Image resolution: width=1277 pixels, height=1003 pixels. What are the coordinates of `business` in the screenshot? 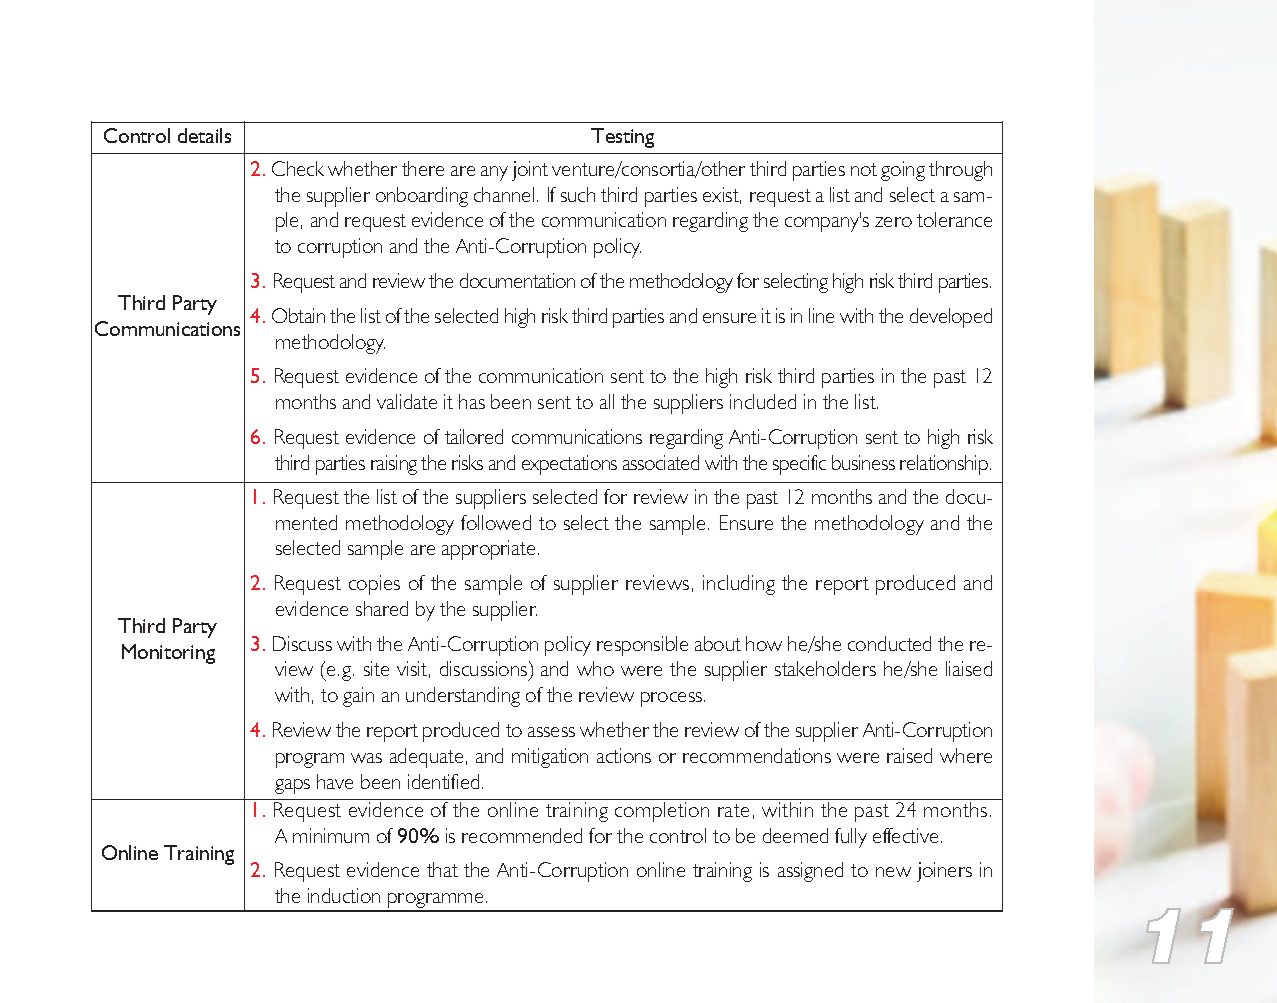 It's located at (863, 462).
